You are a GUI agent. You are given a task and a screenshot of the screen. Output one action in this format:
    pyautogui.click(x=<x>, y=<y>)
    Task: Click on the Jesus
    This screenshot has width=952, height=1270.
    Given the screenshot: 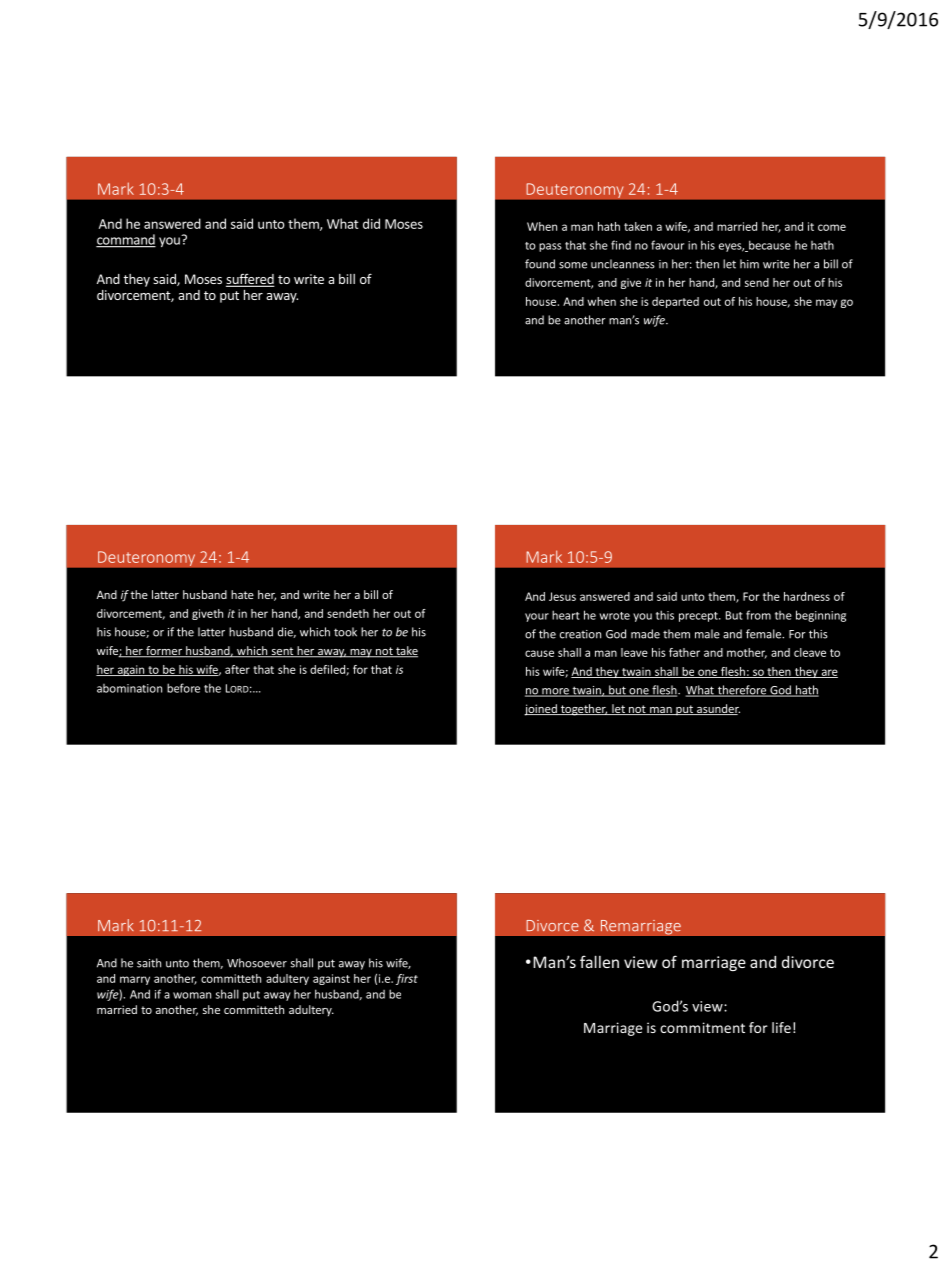 What is the action you would take?
    pyautogui.click(x=562, y=596)
